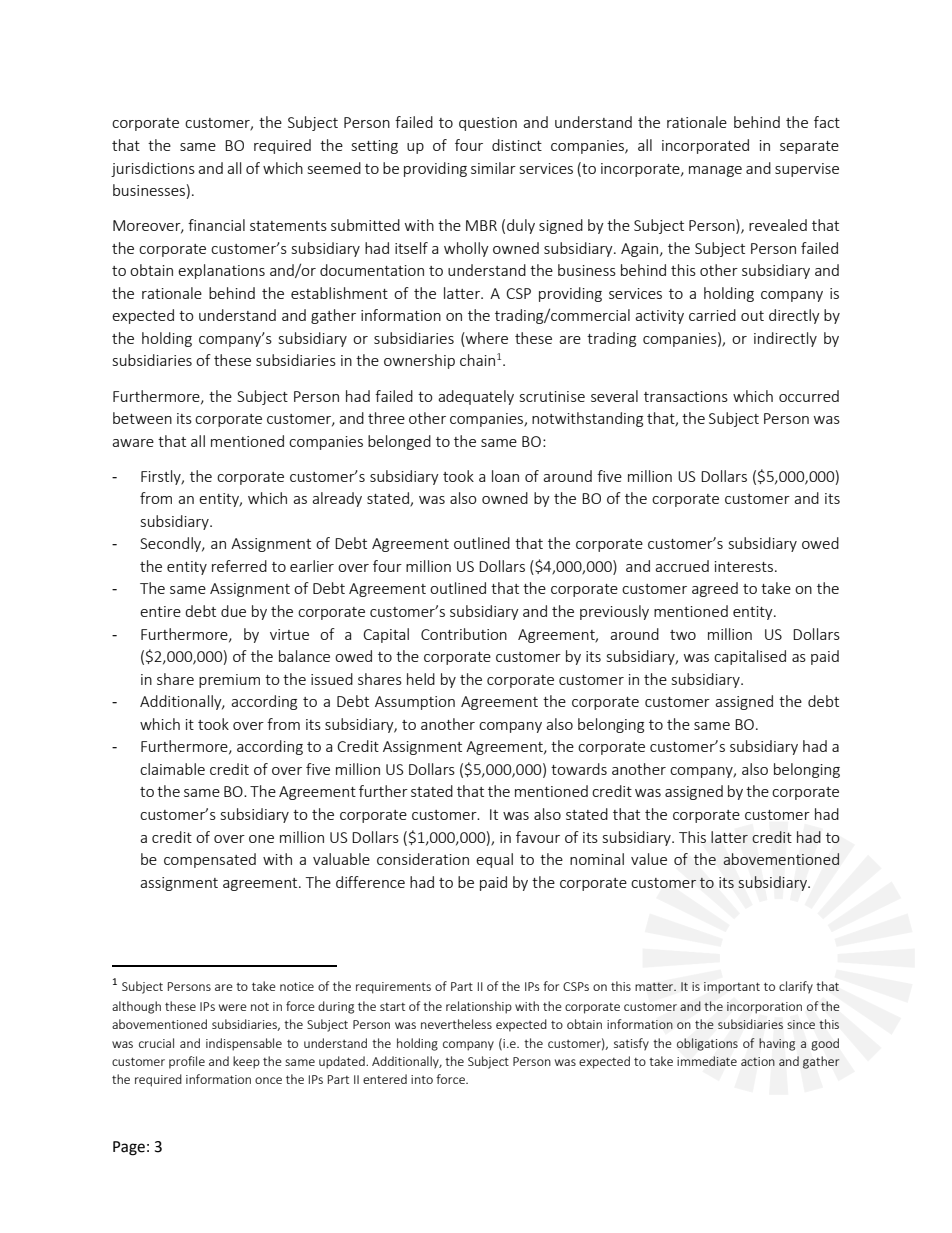  Describe the element at coordinates (422, 1079) in the screenshot. I see `into` at that location.
